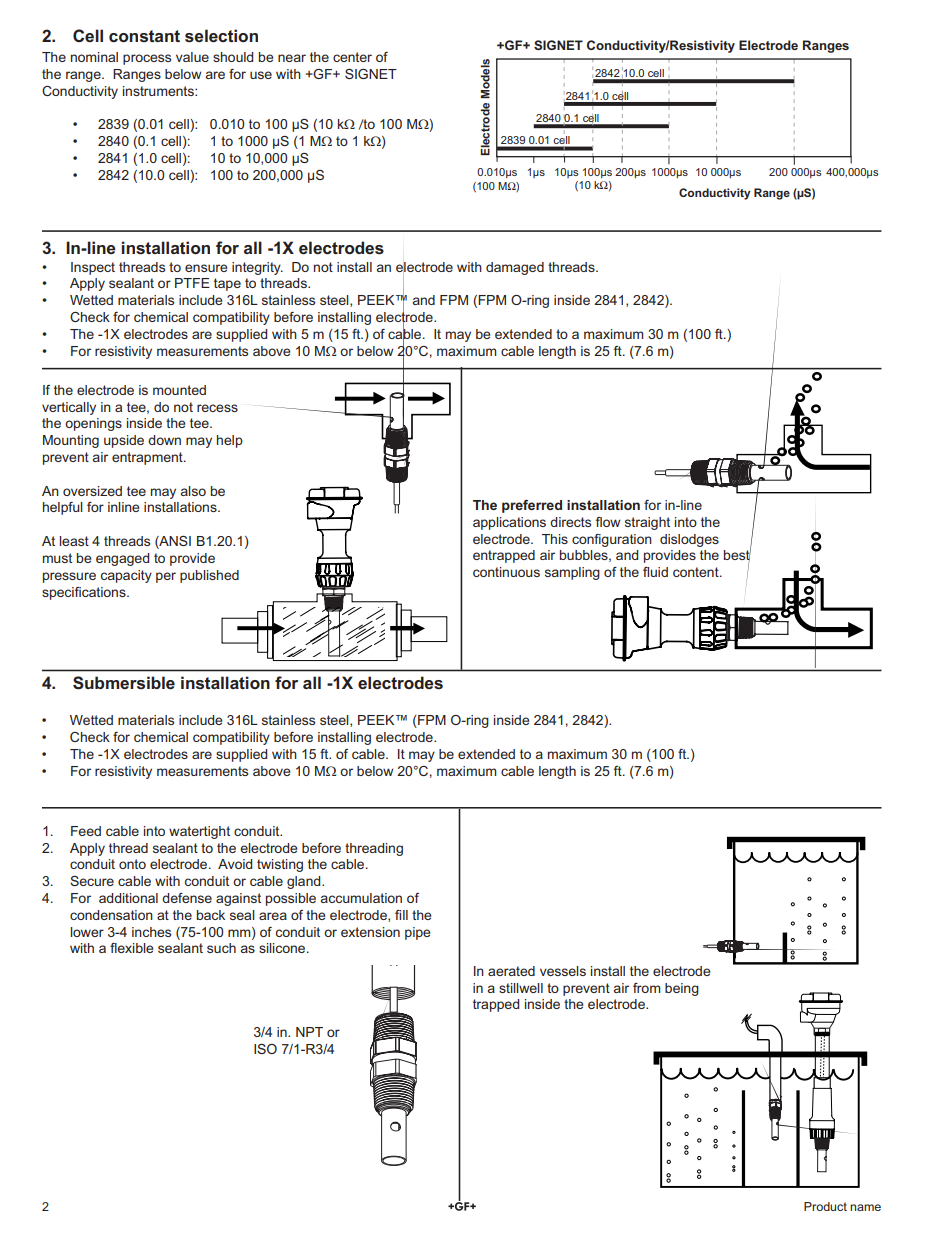 This image has width=952, height=1233. I want to click on NPT, so click(309, 1032).
